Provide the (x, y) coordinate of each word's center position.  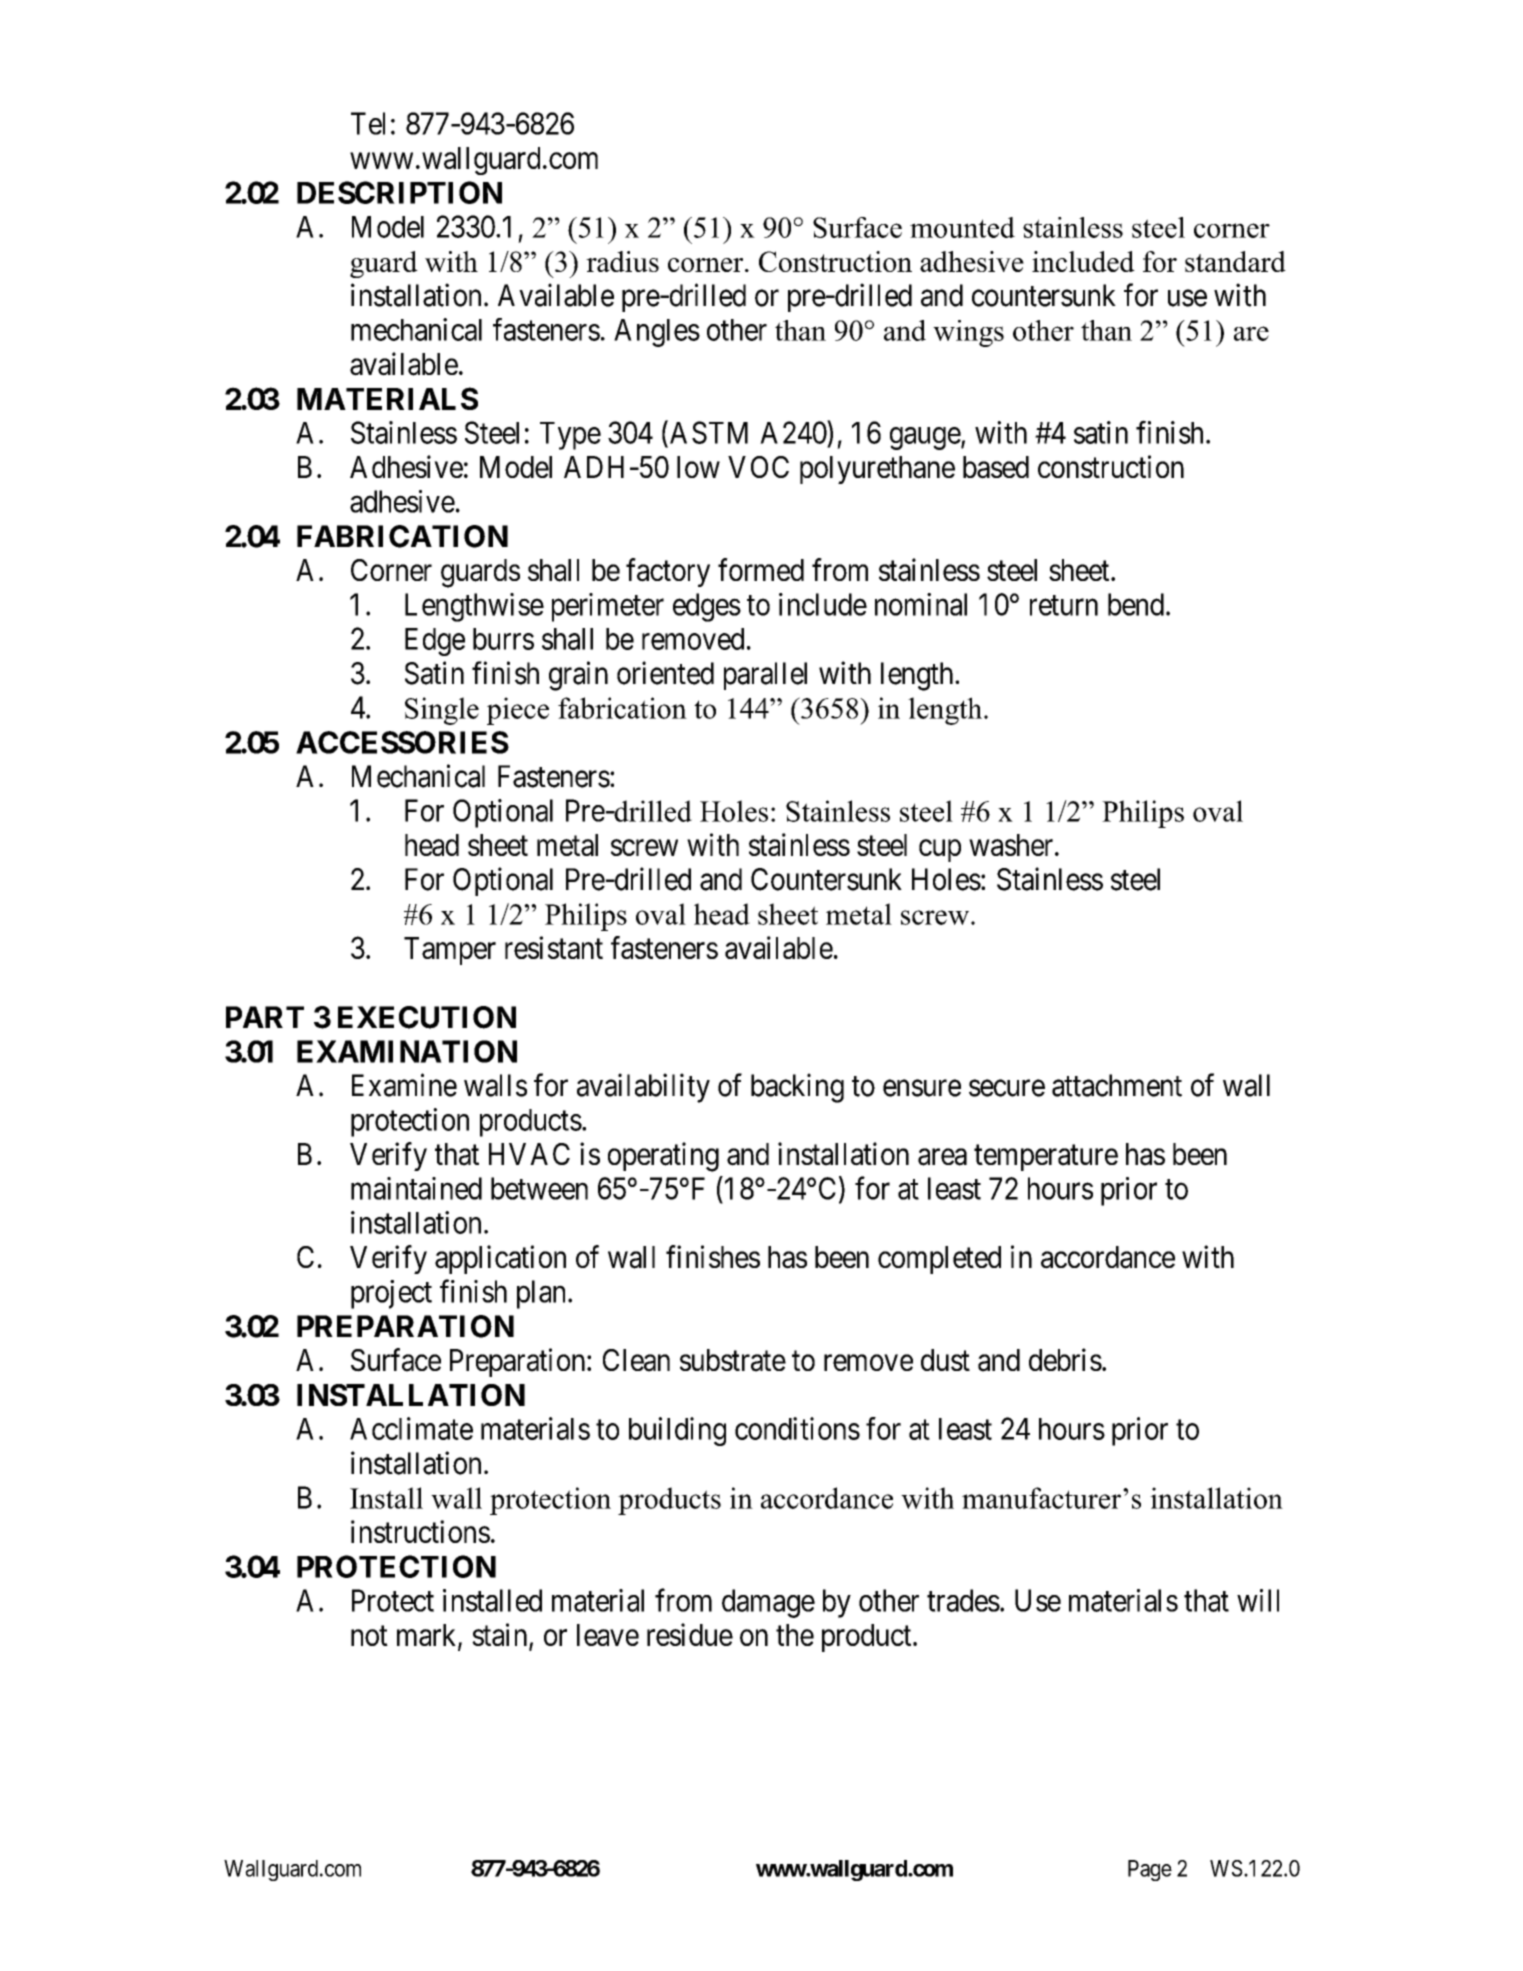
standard (1235, 261)
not (369, 1636)
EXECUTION (427, 1017)
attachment (1117, 1085)
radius (622, 261)
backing (797, 1088)
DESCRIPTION (399, 192)
